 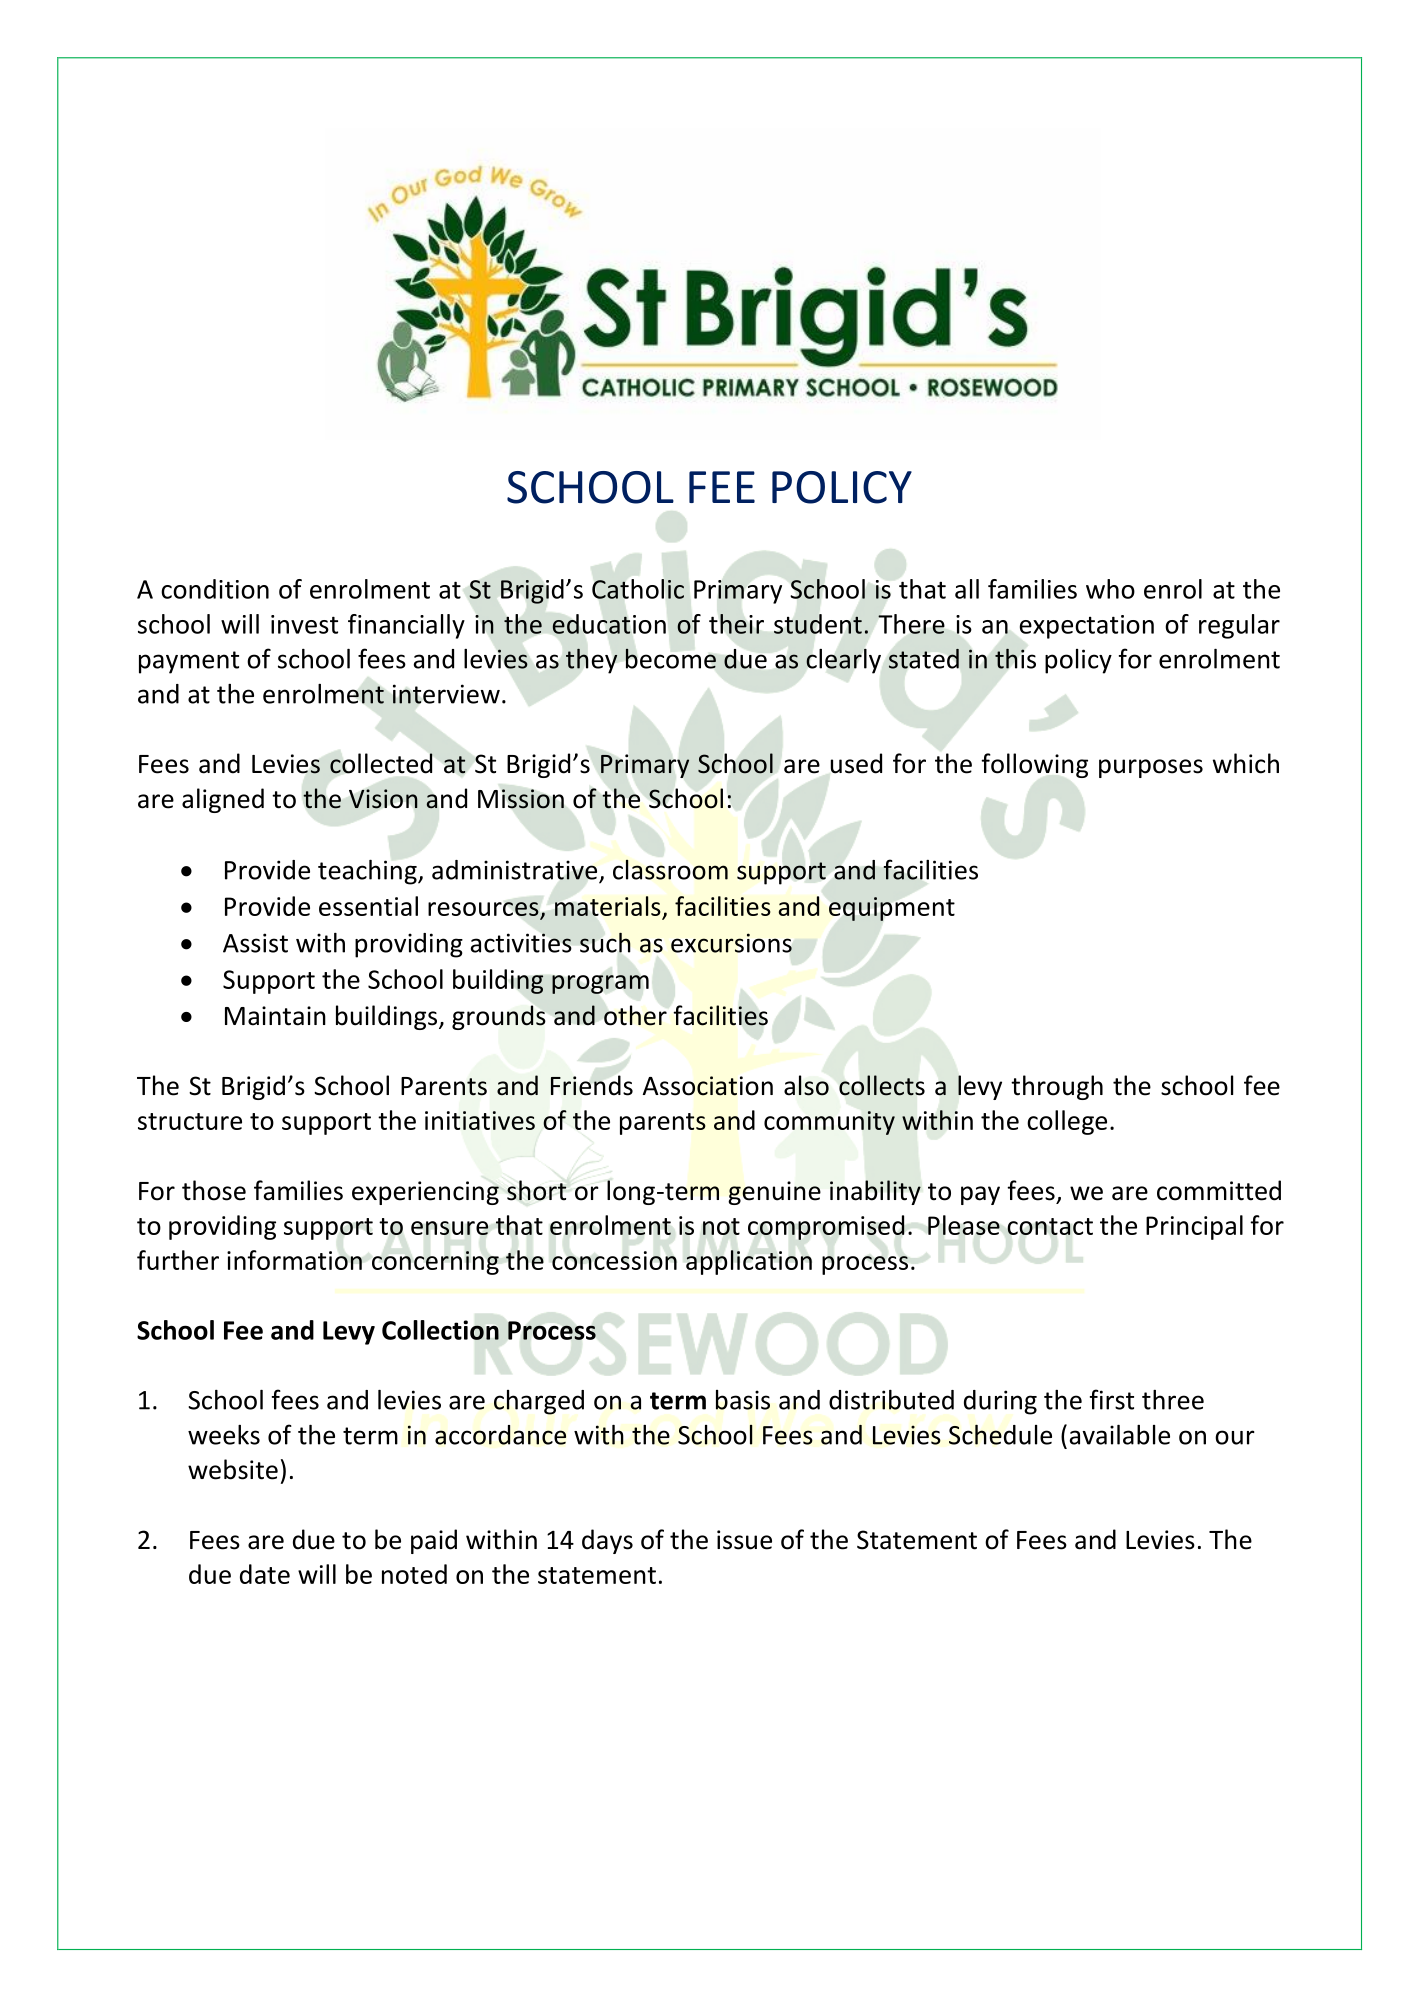 What do you see at coordinates (265, 1574) in the document?
I see `date` at bounding box center [265, 1574].
